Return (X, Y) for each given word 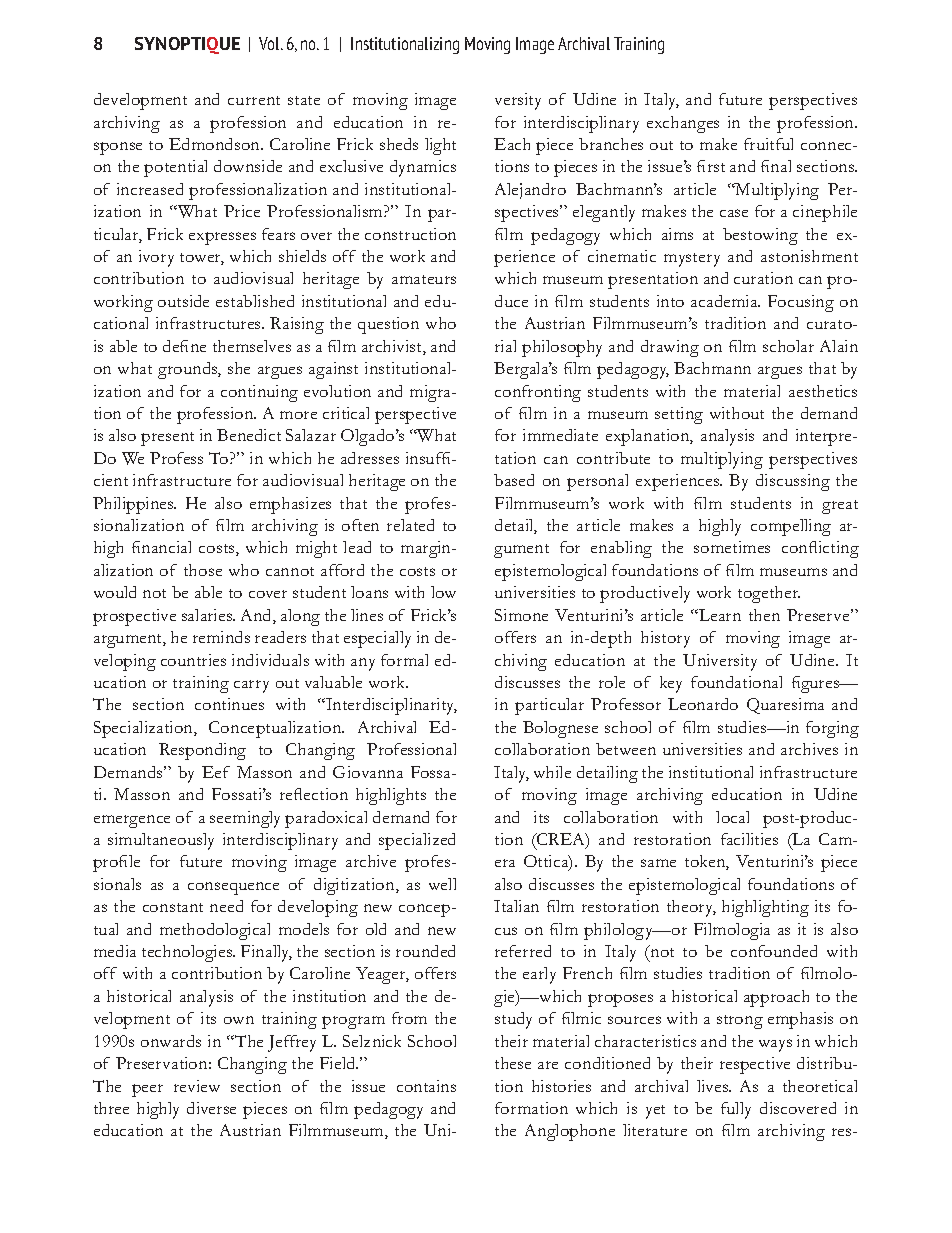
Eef (216, 772)
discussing (793, 482)
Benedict (249, 435)
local (732, 817)
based (514, 480)
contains (426, 1086)
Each (512, 144)
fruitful (768, 144)
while (552, 772)
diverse (211, 1108)
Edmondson (216, 144)
